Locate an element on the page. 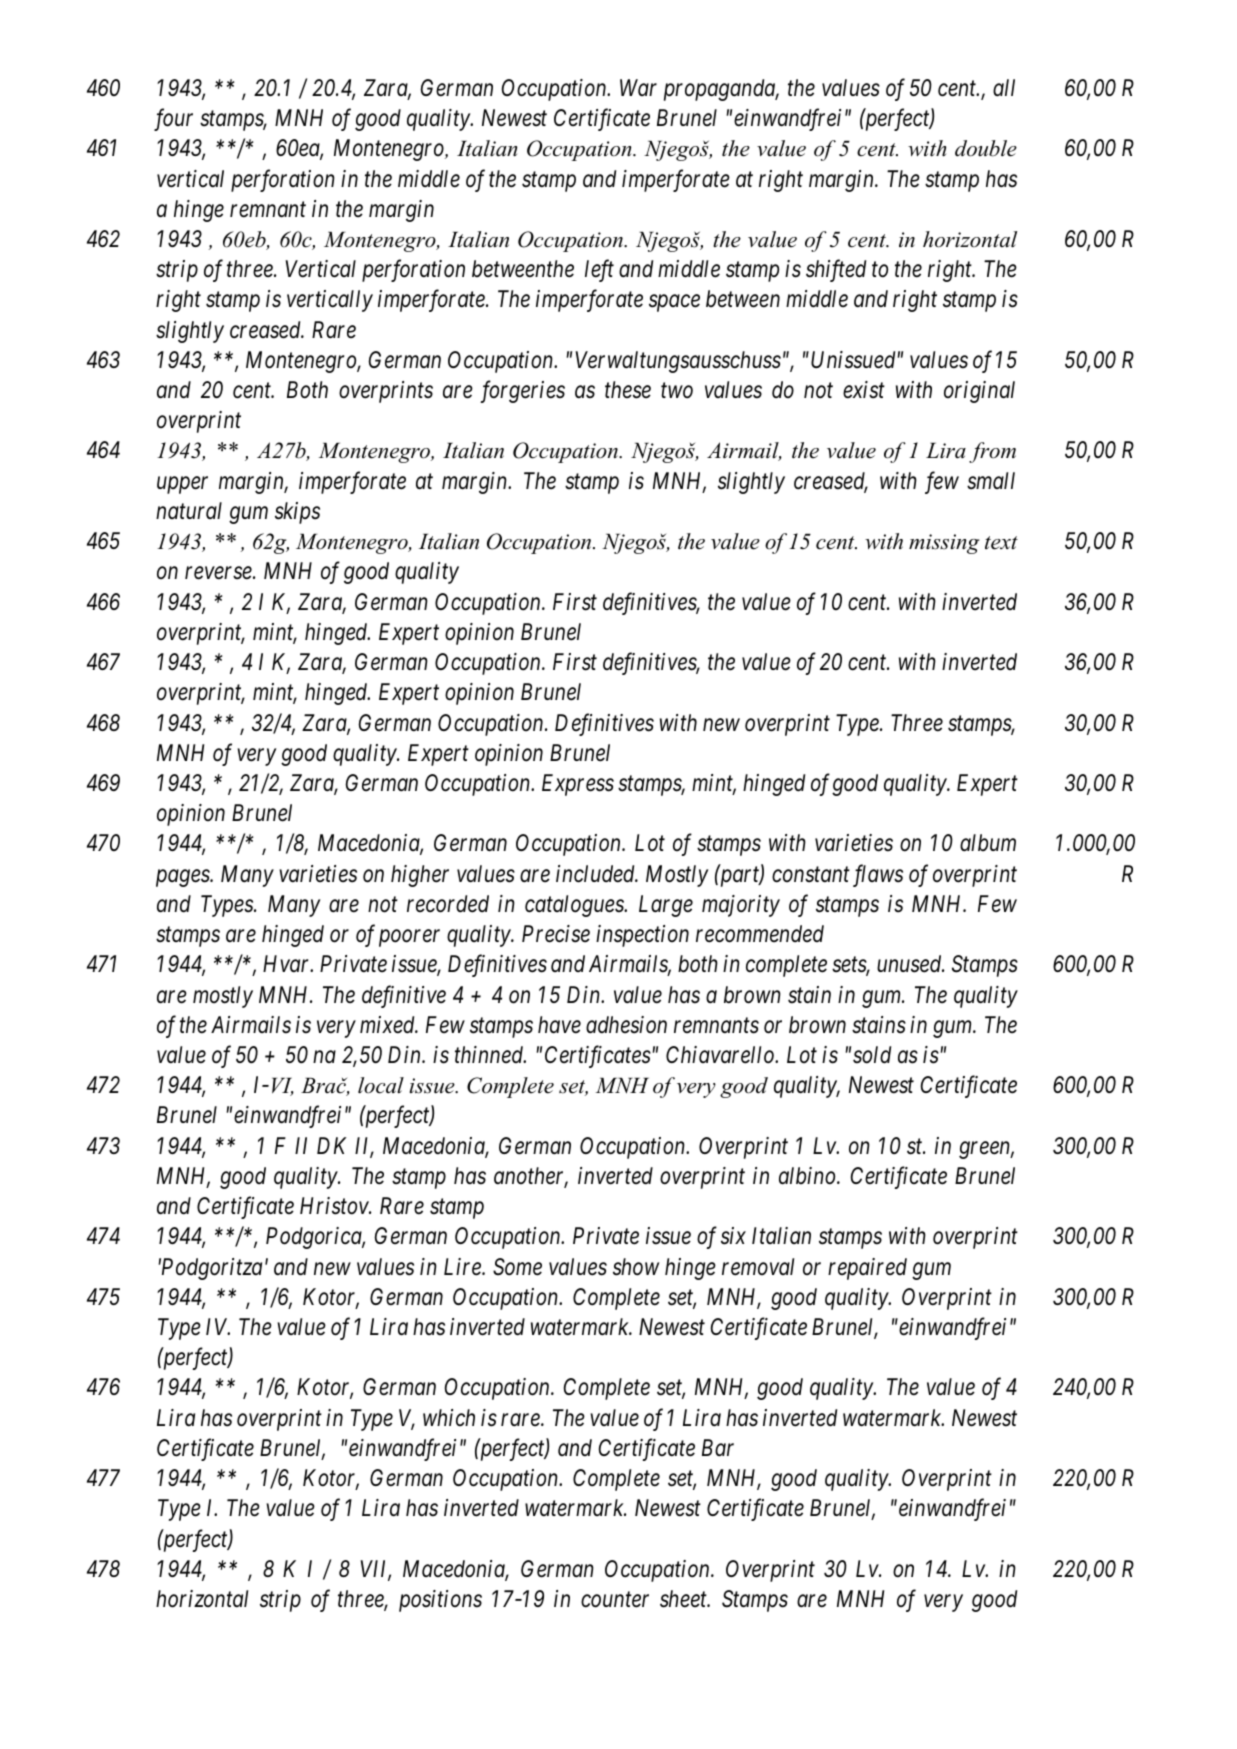  four is located at coordinates (173, 119).
